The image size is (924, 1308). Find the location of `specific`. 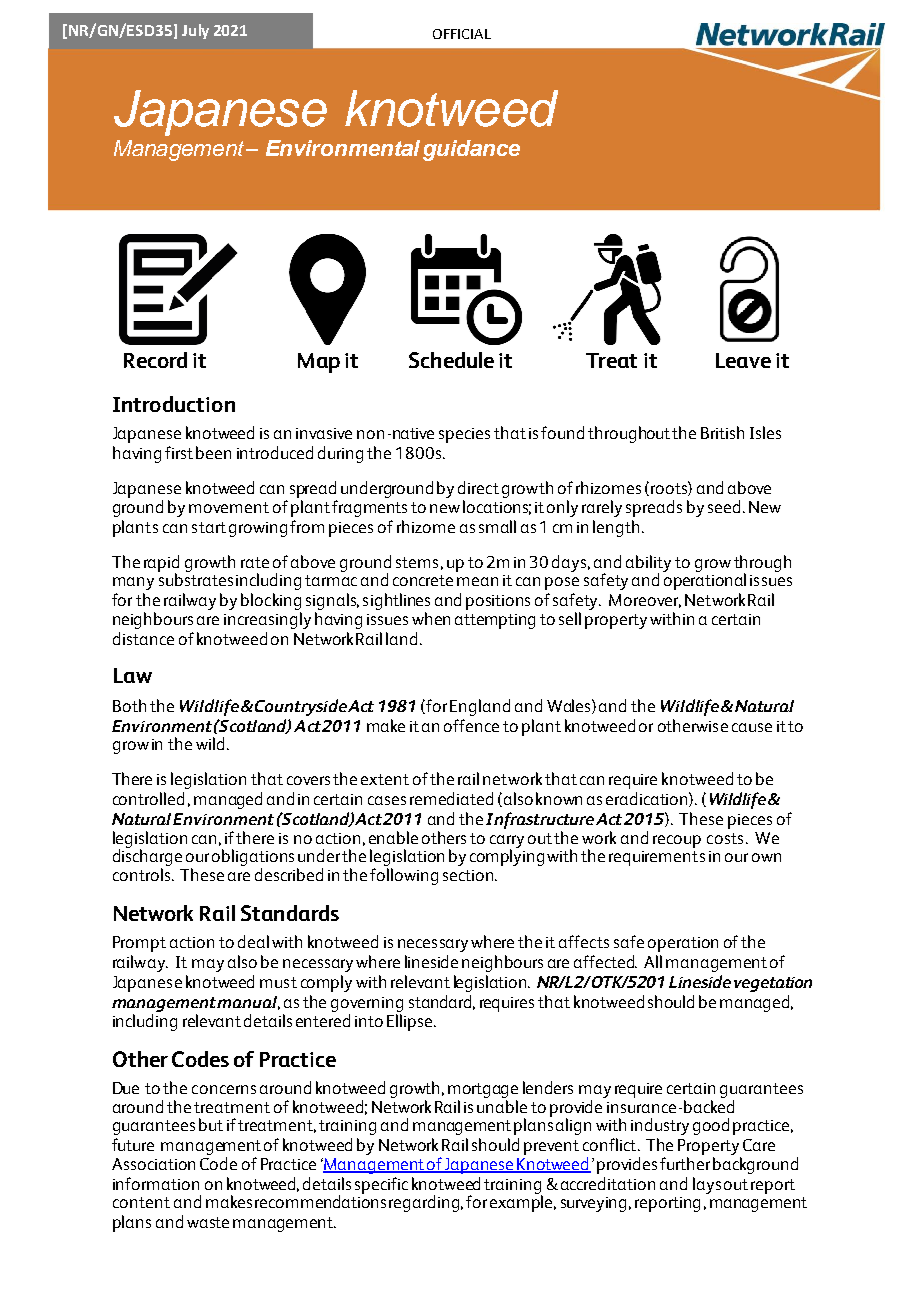

specific is located at coordinates (381, 1185).
